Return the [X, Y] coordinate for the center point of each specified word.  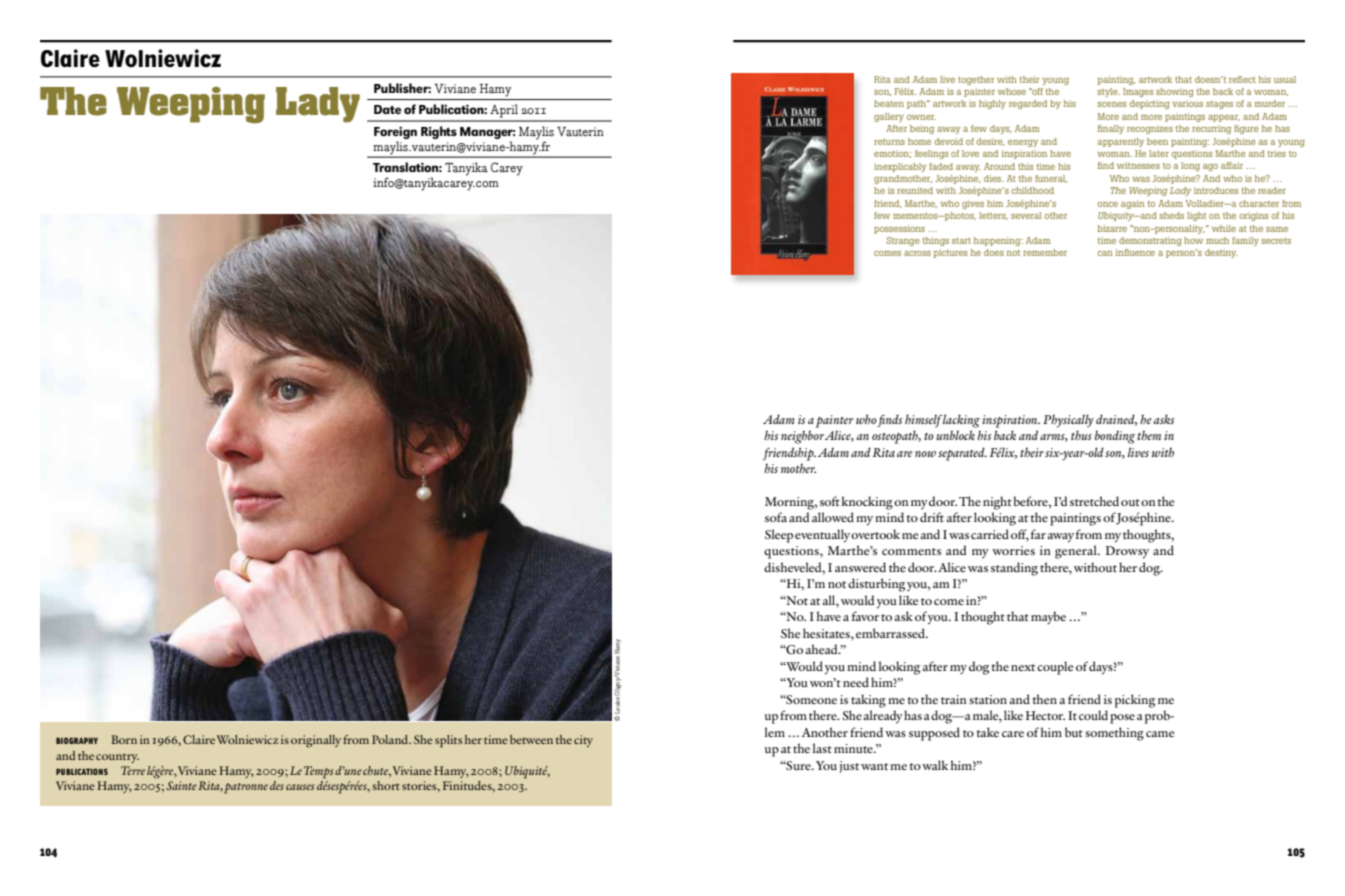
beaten [889, 103]
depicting [1150, 104]
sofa [776, 517]
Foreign [395, 132]
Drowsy [1127, 552]
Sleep [779, 536]
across [917, 253]
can [1105, 253]
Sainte [181, 785]
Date [387, 109]
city [583, 741]
